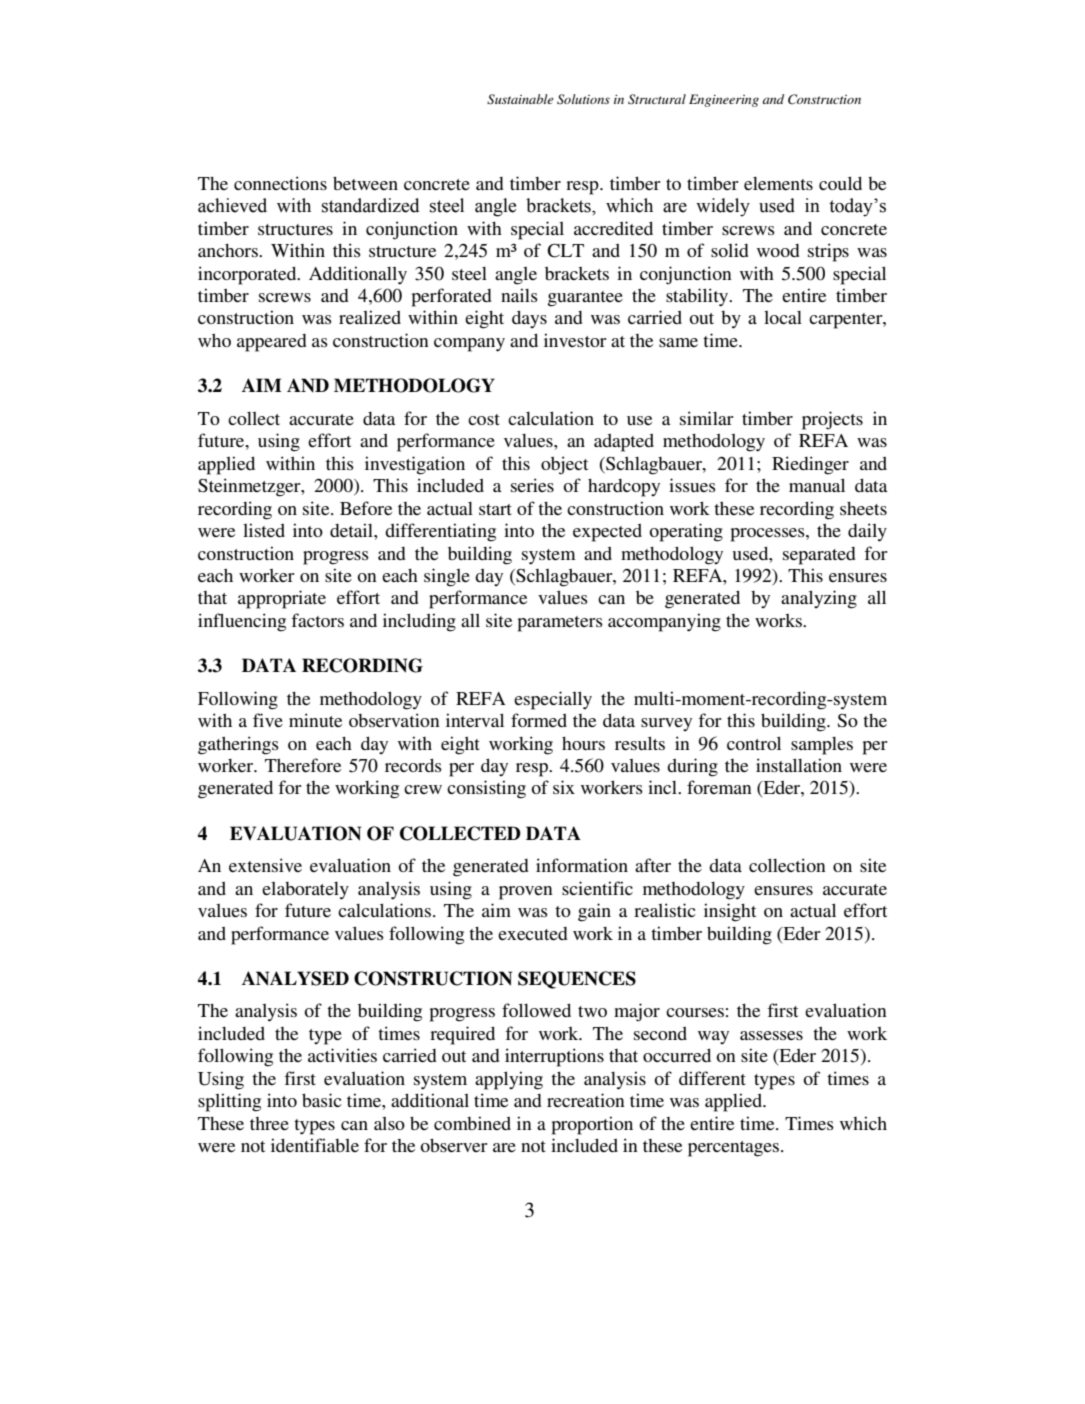  Describe the element at coordinates (778, 183) in the screenshot. I see `elements` at that location.
